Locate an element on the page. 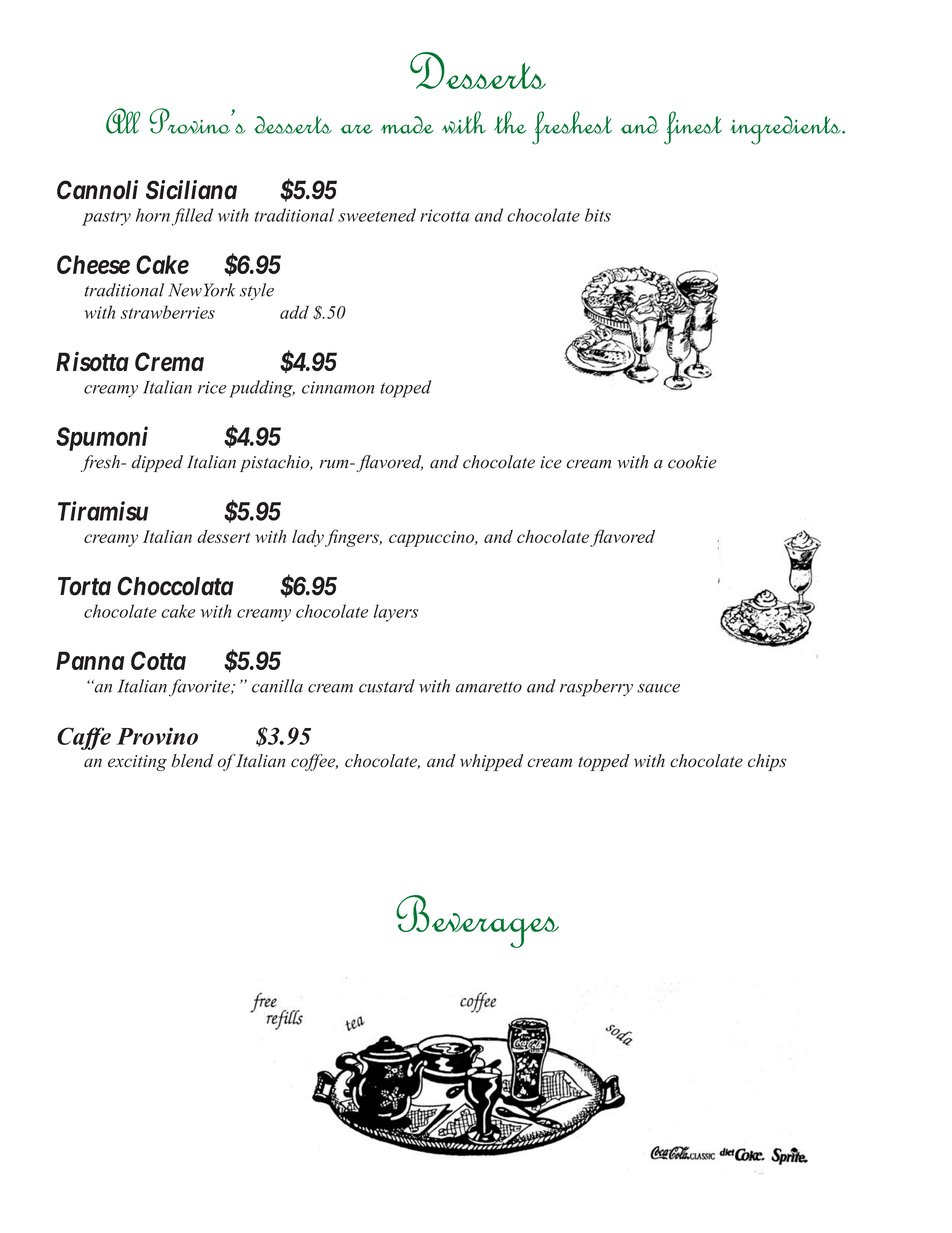 The width and height of the document is (952, 1233). lady is located at coordinates (309, 538).
